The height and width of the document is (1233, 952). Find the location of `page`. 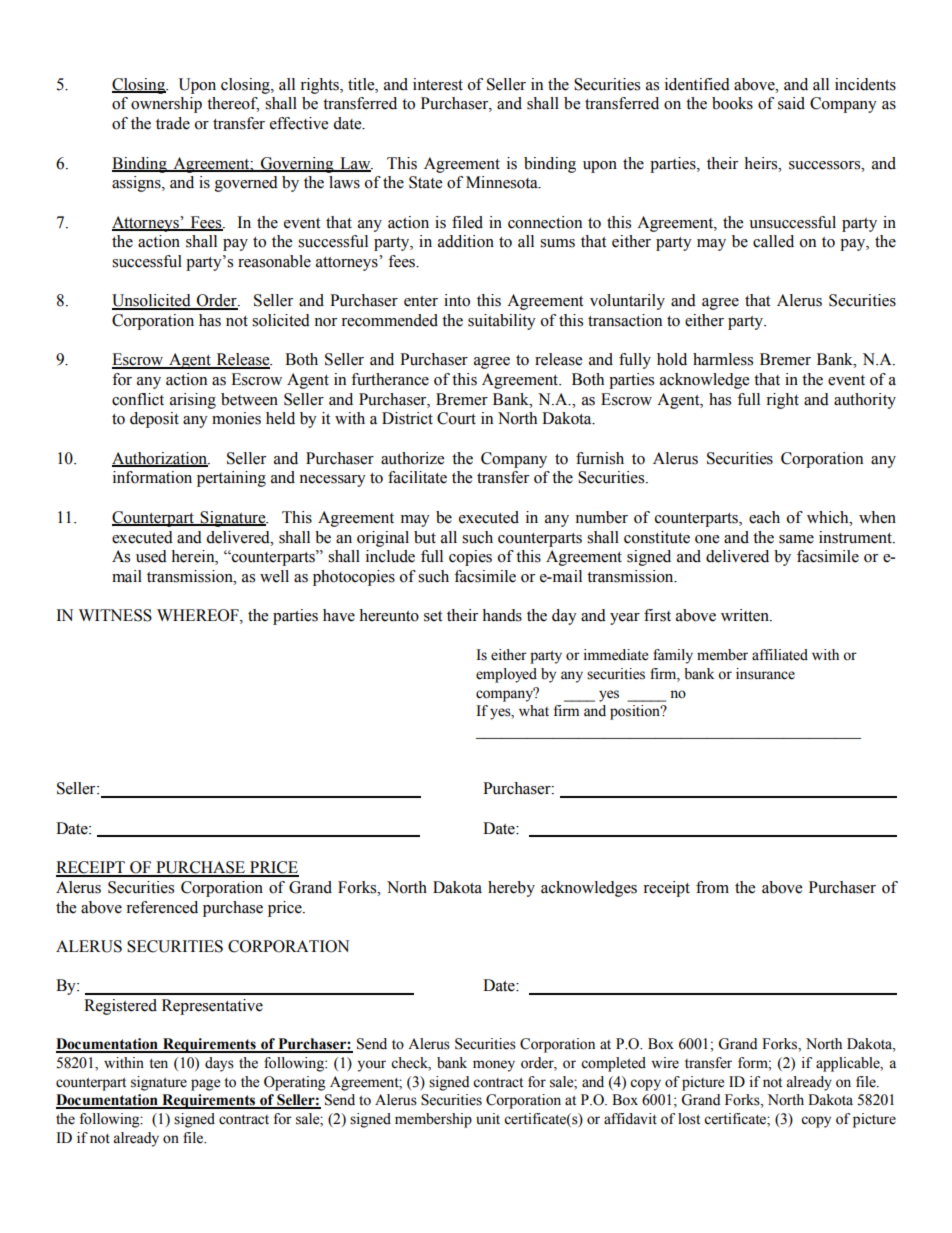

page is located at coordinates (205, 1085).
